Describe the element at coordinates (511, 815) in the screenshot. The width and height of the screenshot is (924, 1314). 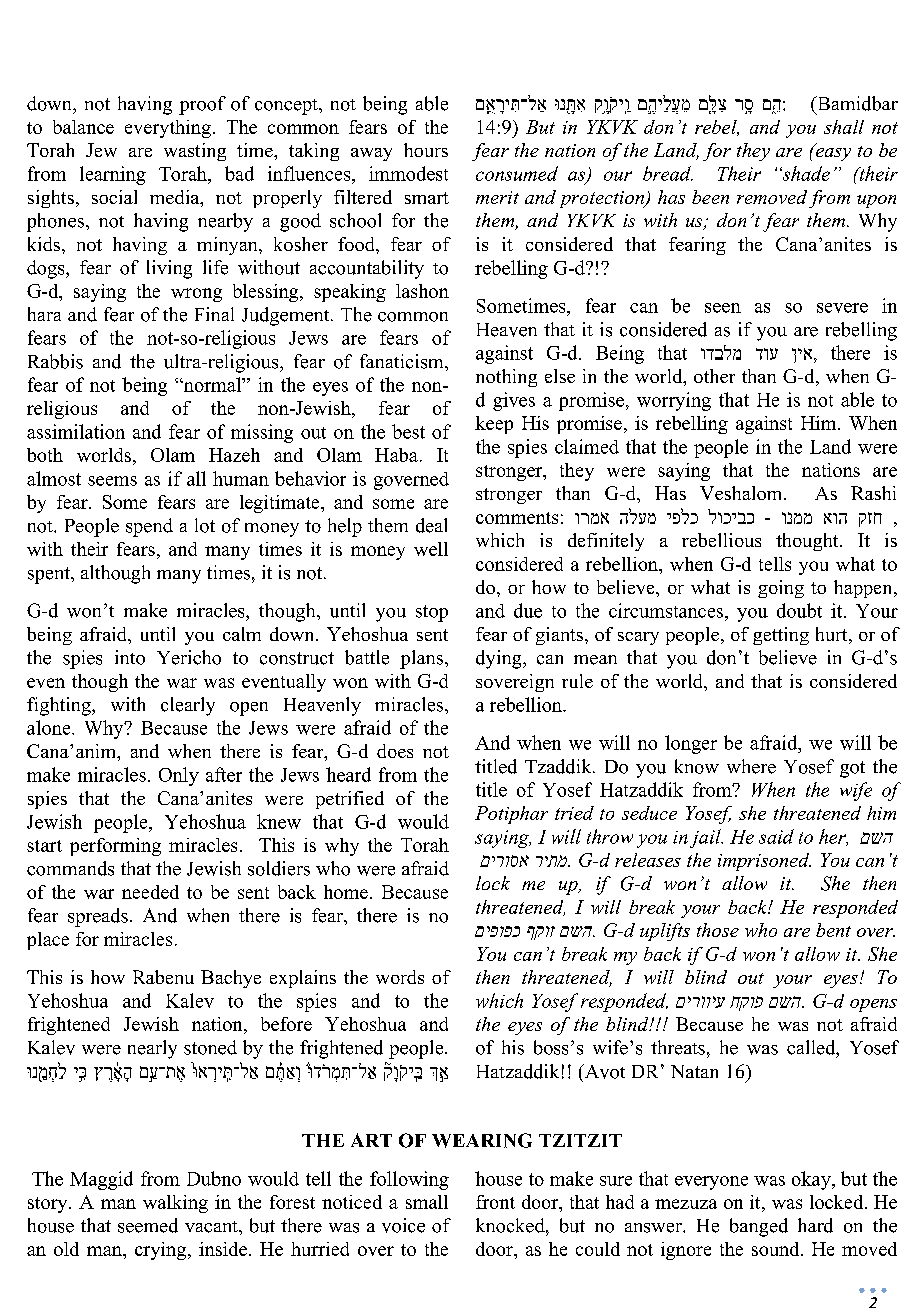
I see `Potiphar` at that location.
